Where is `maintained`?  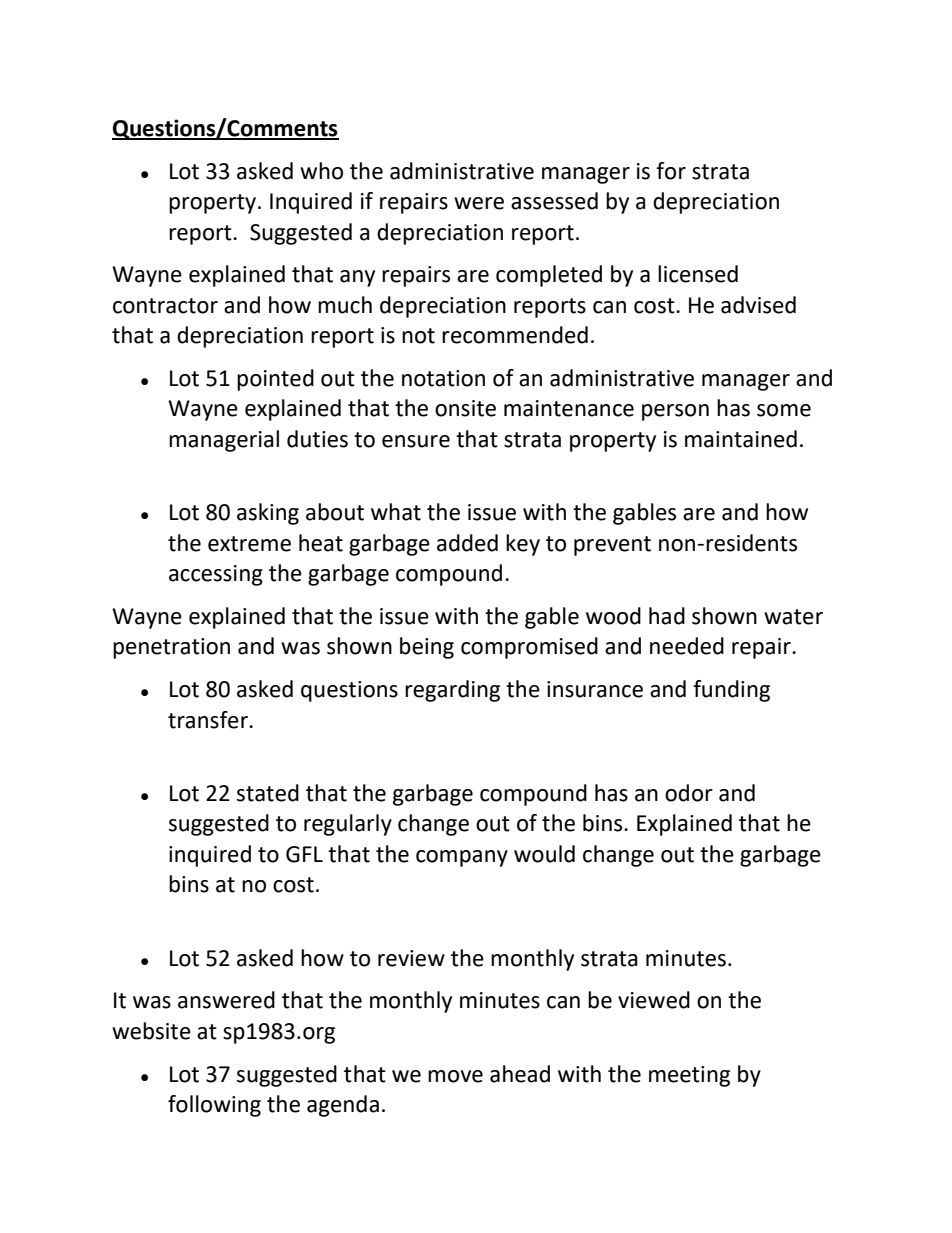
maintained is located at coordinates (741, 439).
